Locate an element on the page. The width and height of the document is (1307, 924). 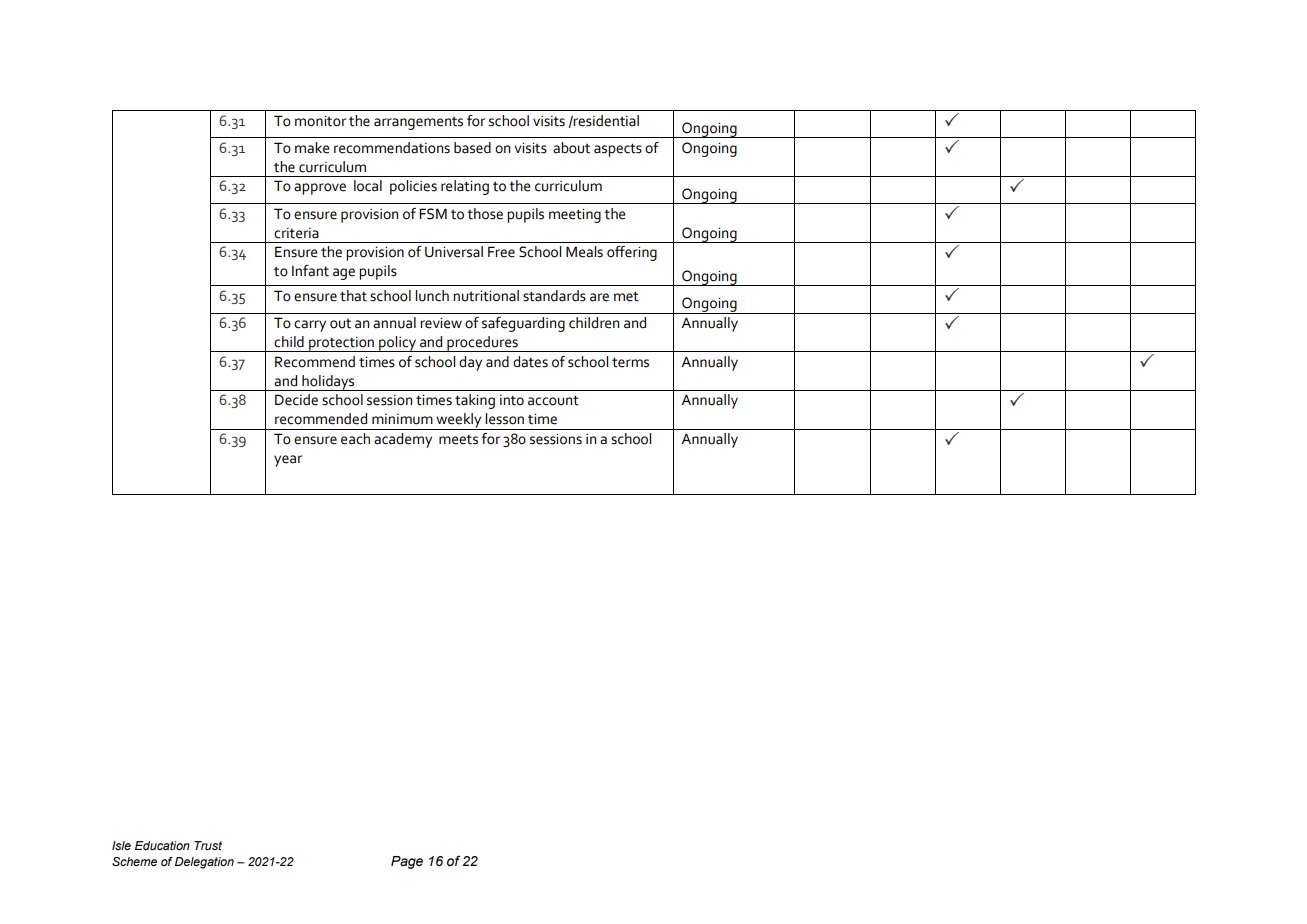
make is located at coordinates (312, 148).
